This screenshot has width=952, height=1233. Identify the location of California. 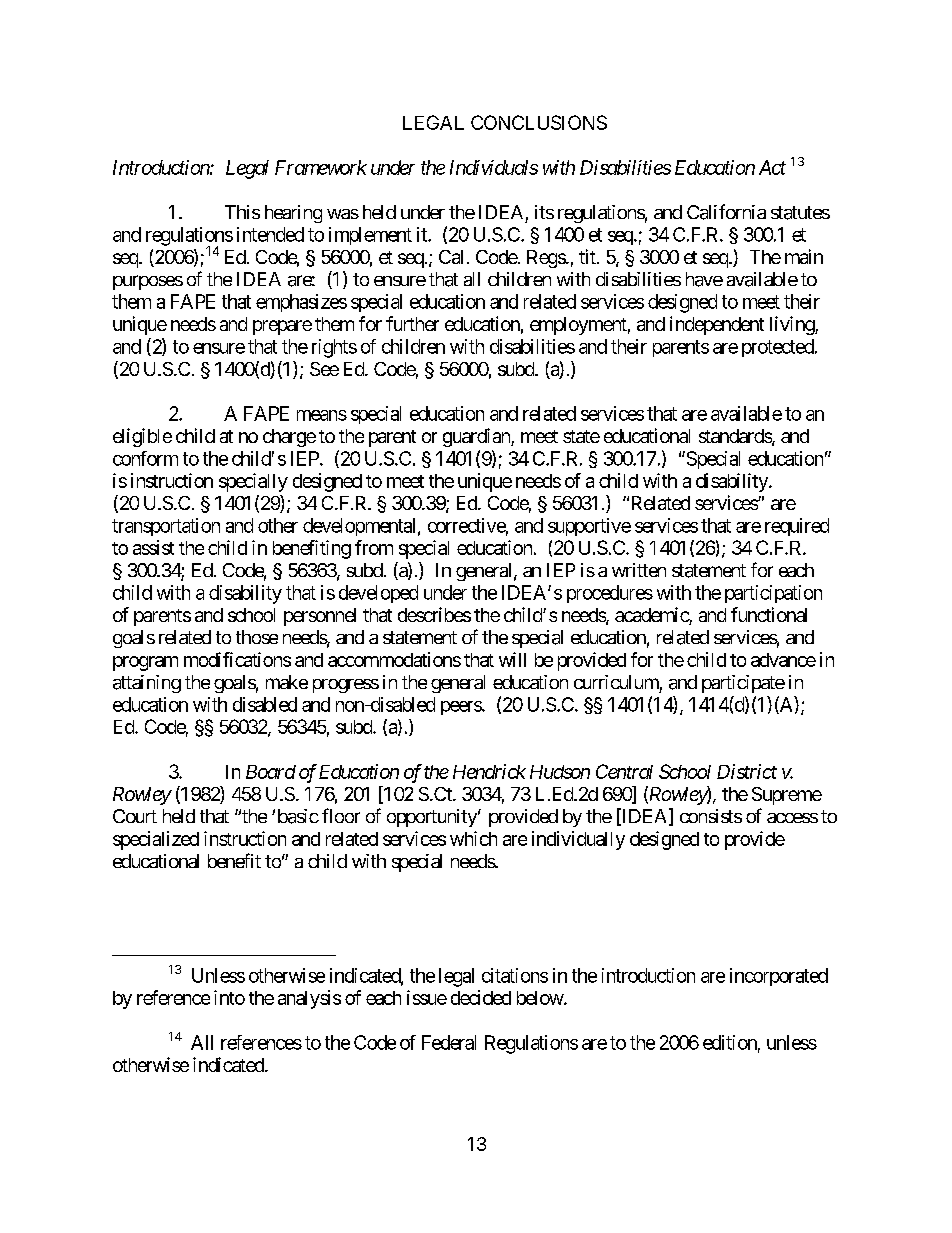
(726, 212).
